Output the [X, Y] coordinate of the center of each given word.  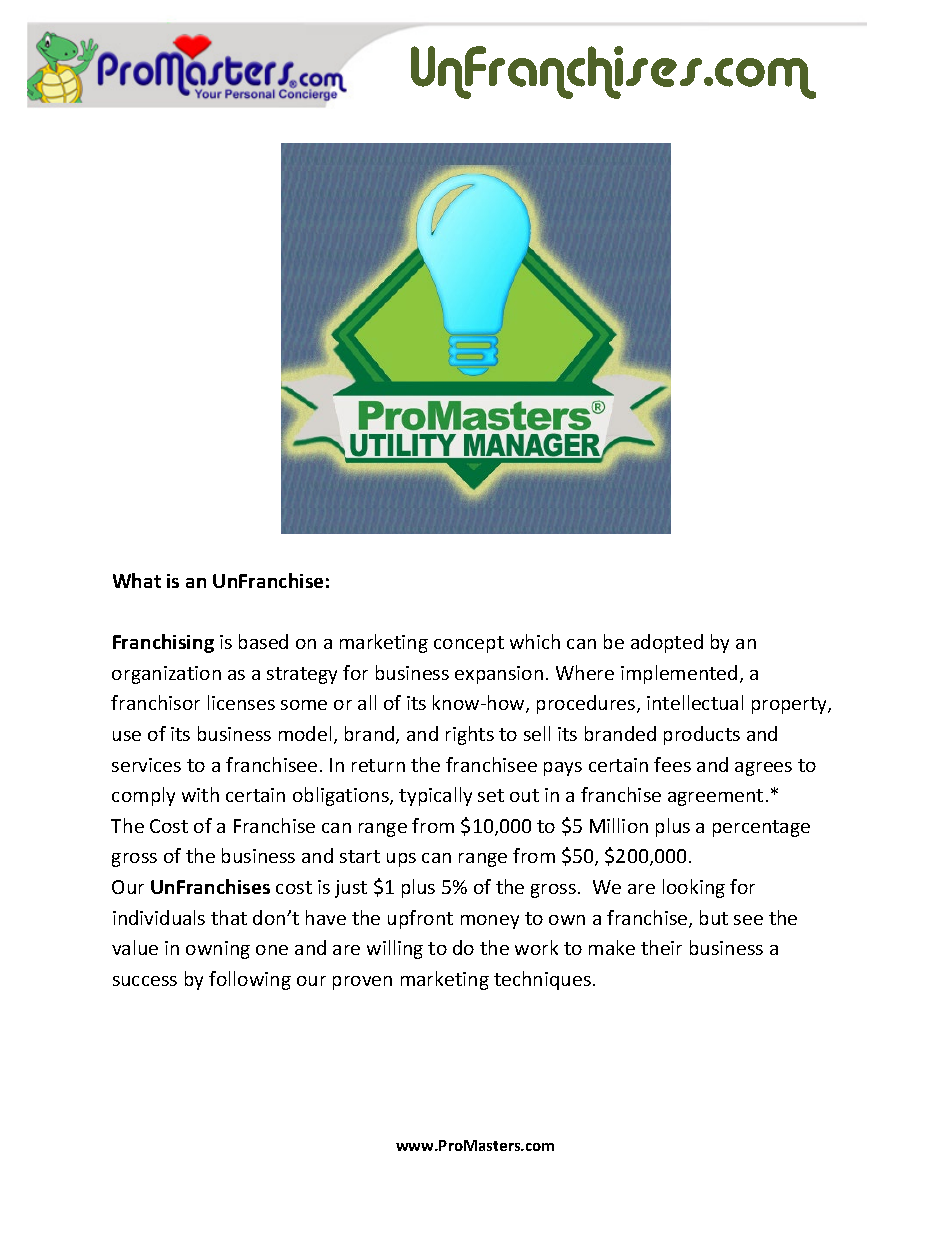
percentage [761, 828]
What [137, 580]
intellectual [695, 702]
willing [395, 949]
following [250, 980]
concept [469, 644]
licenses [241, 702]
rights [470, 735]
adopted [667, 643]
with [200, 794]
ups [401, 860]
